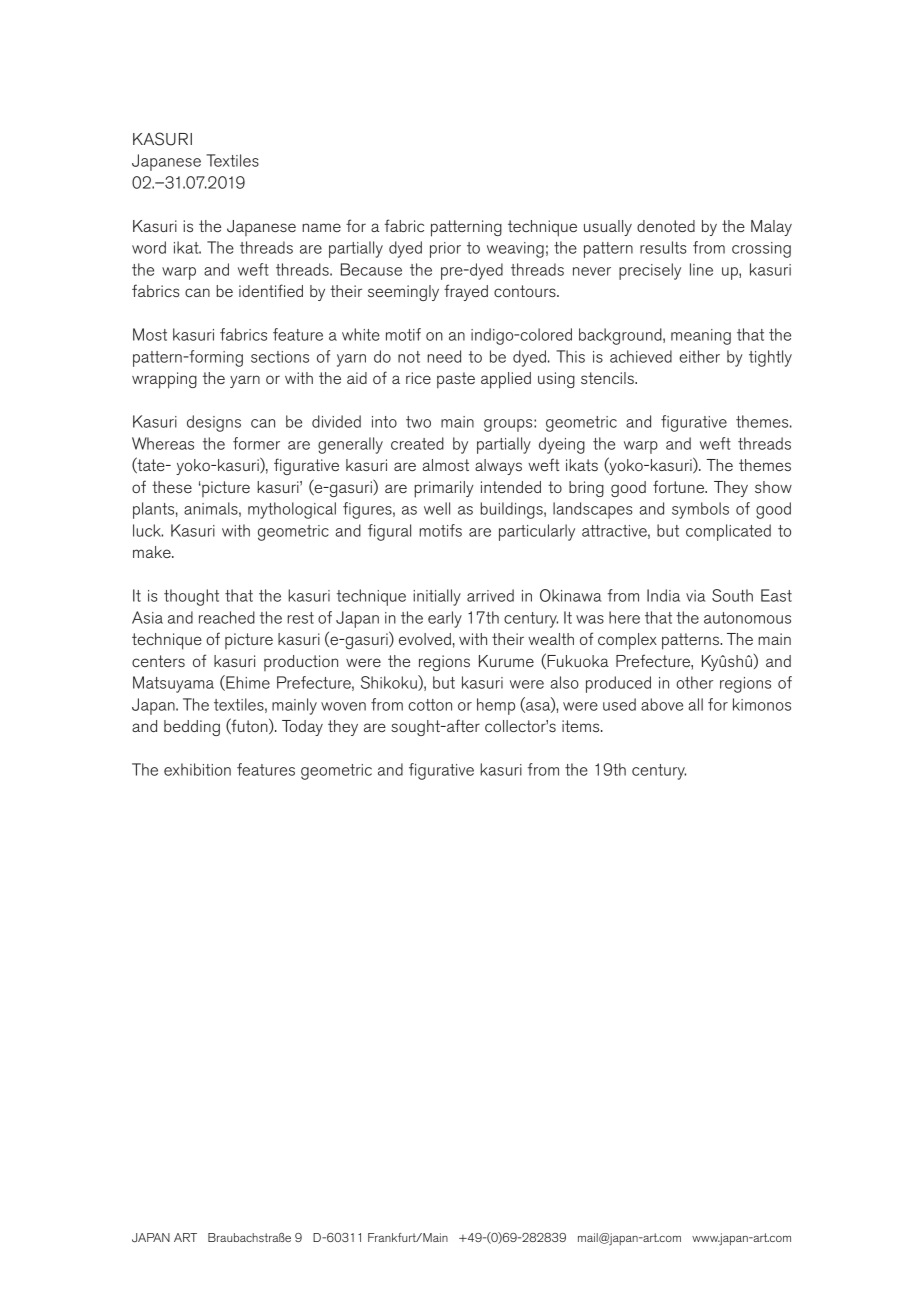  What do you see at coordinates (456, 380) in the screenshot?
I see `paste` at bounding box center [456, 380].
